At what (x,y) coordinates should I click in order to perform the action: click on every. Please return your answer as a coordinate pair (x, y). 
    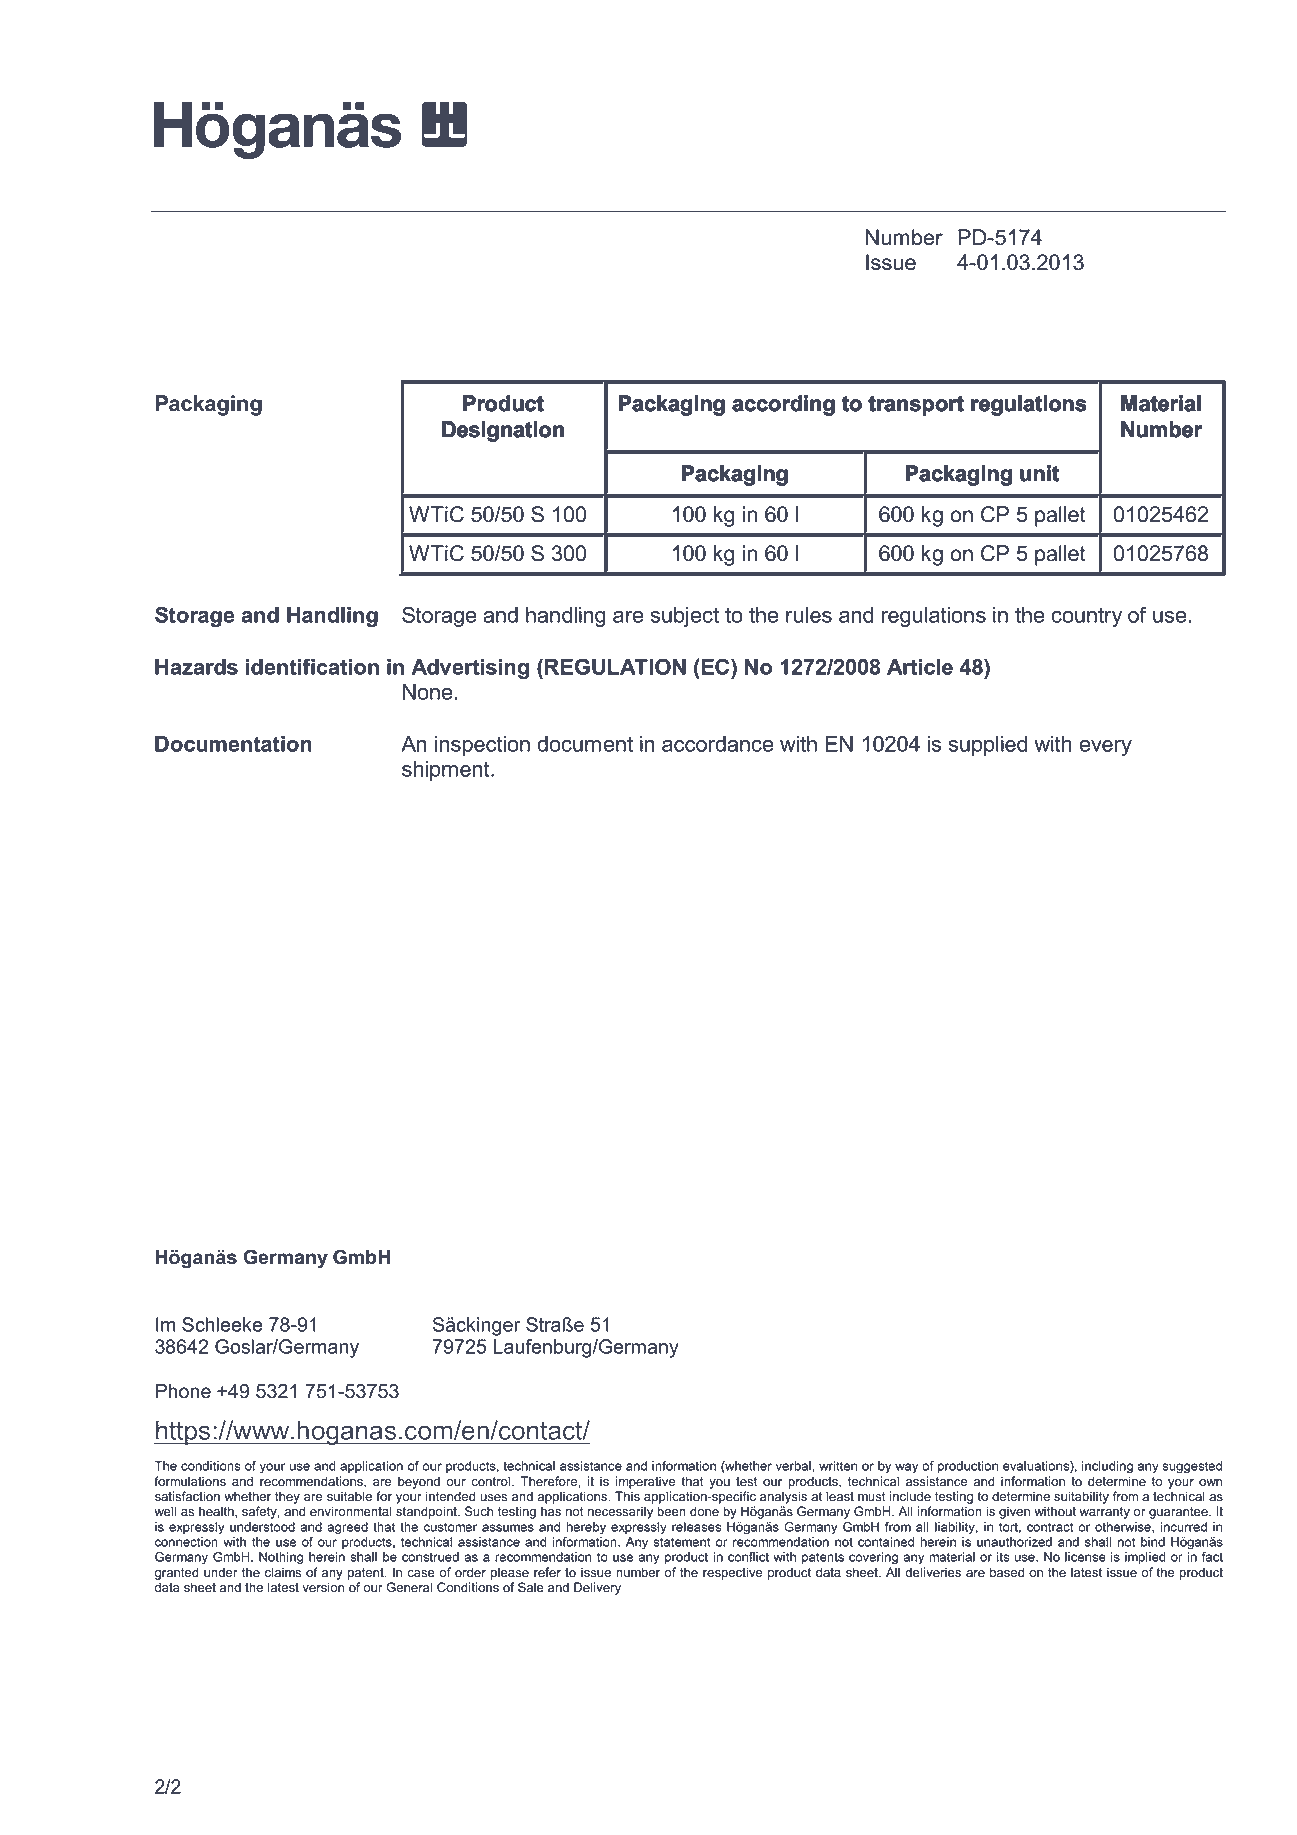
    Looking at the image, I should click on (1105, 748).
